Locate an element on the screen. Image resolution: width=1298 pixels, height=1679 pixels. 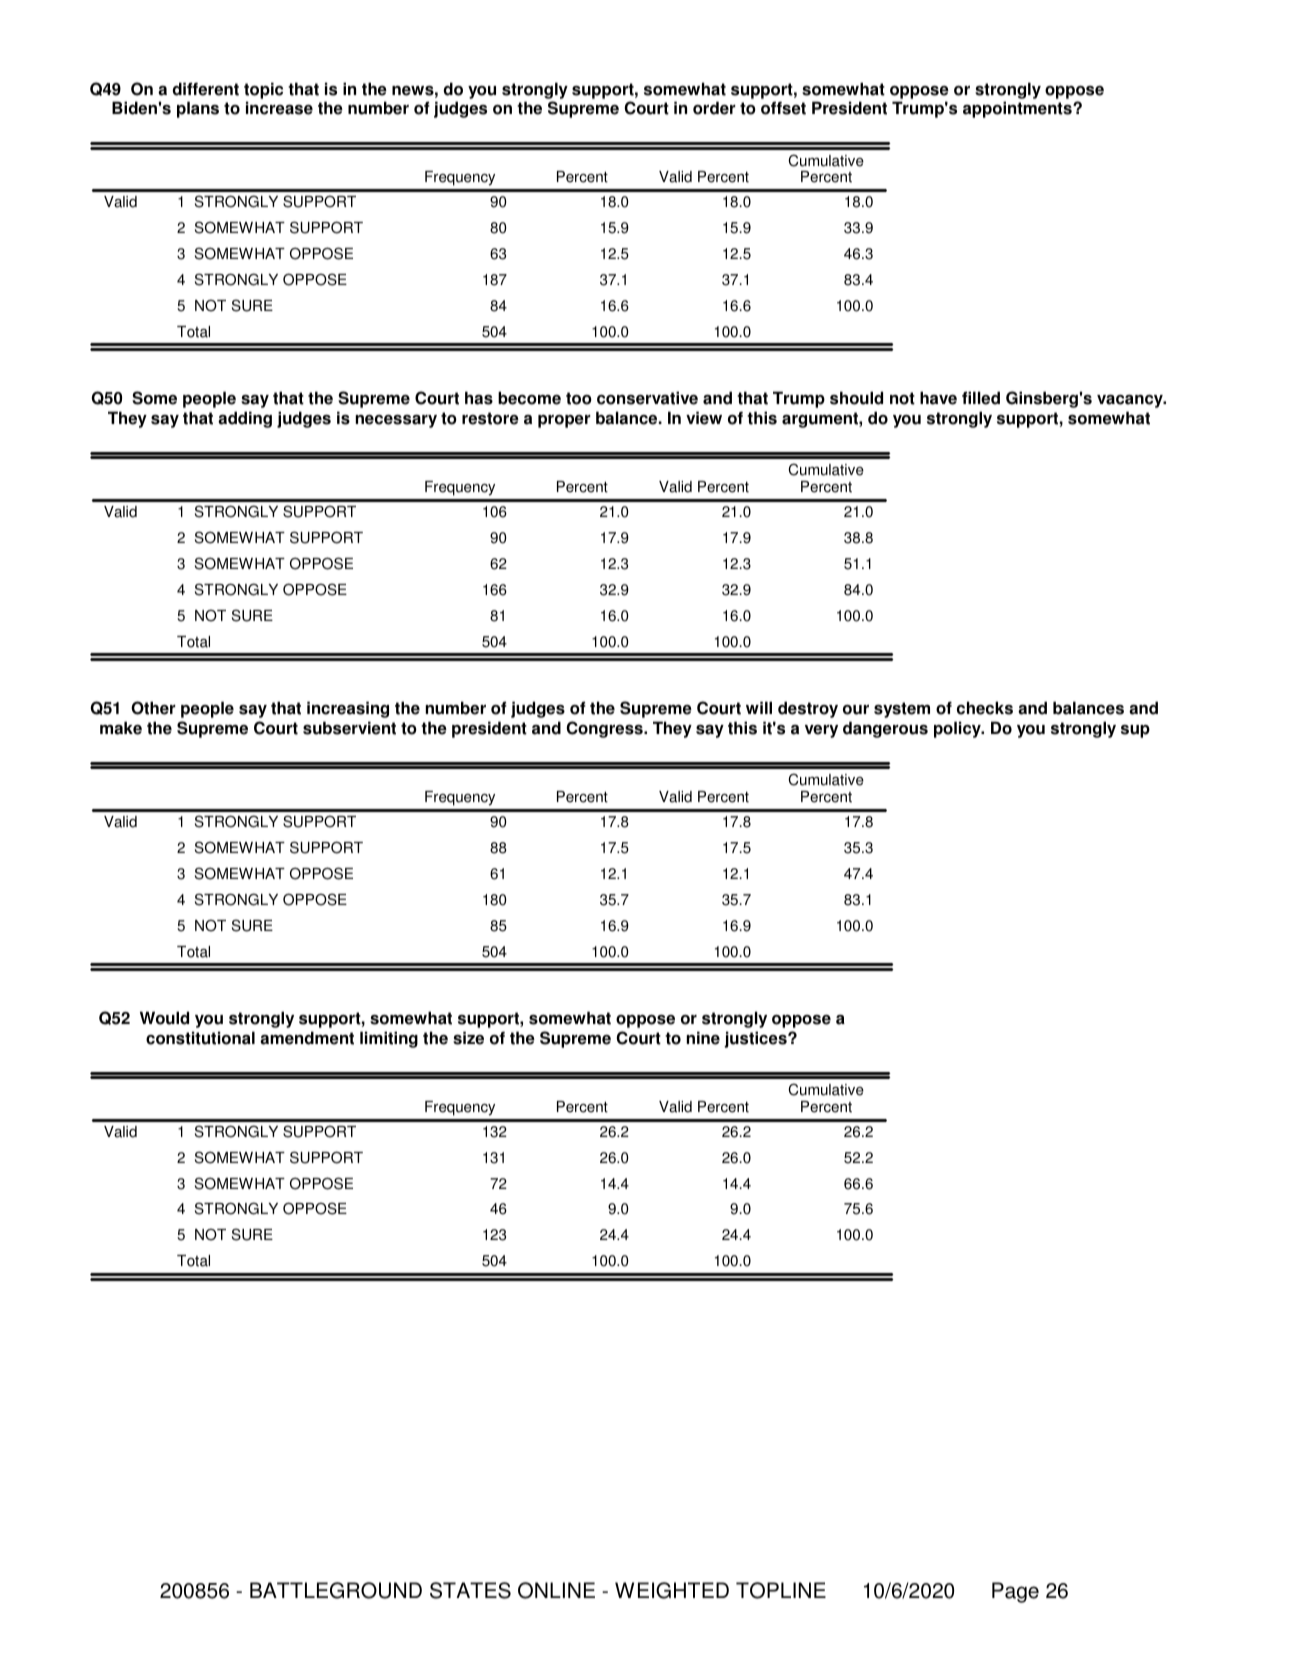
nine is located at coordinates (703, 1038).
